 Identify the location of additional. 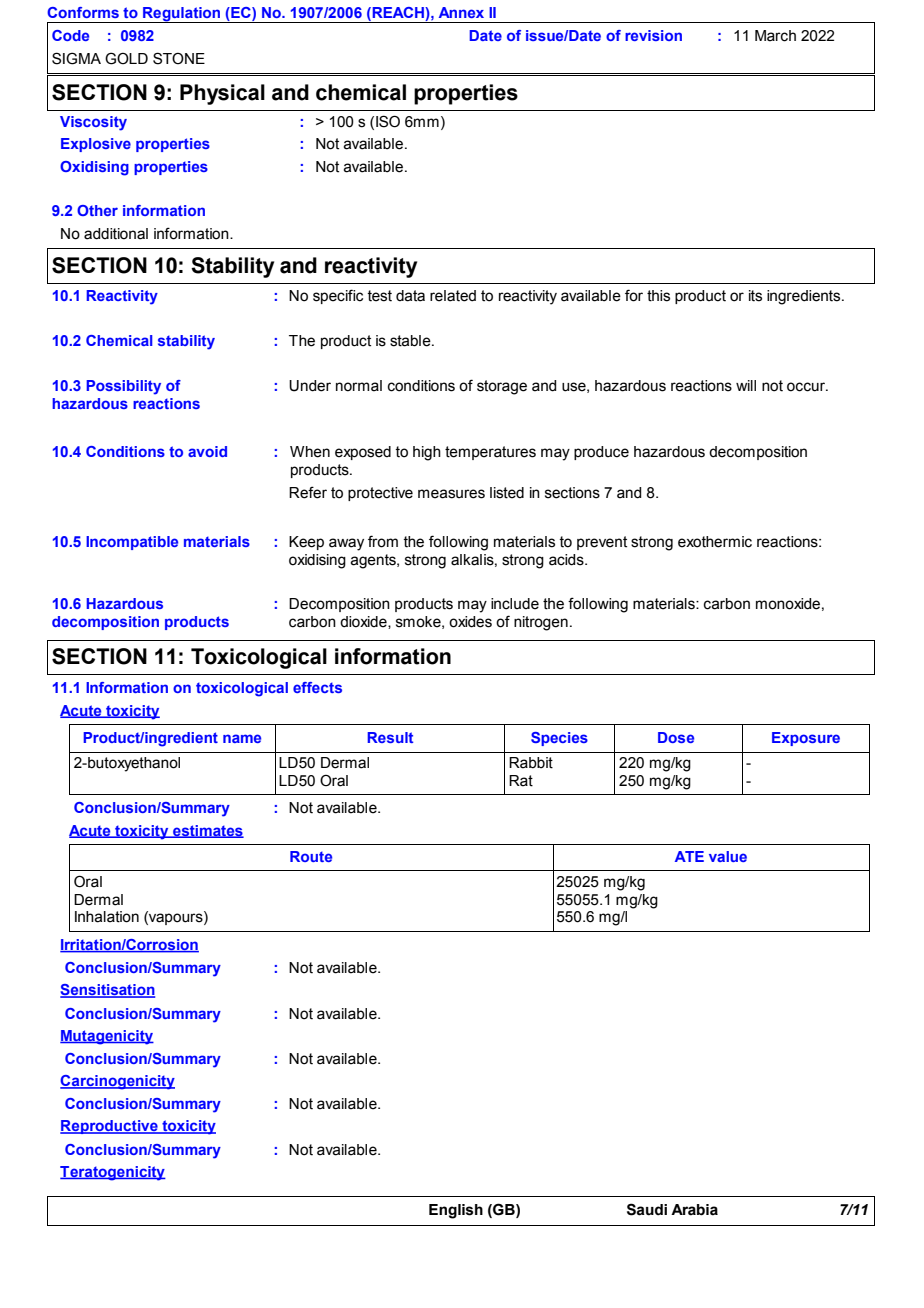
(116, 234).
